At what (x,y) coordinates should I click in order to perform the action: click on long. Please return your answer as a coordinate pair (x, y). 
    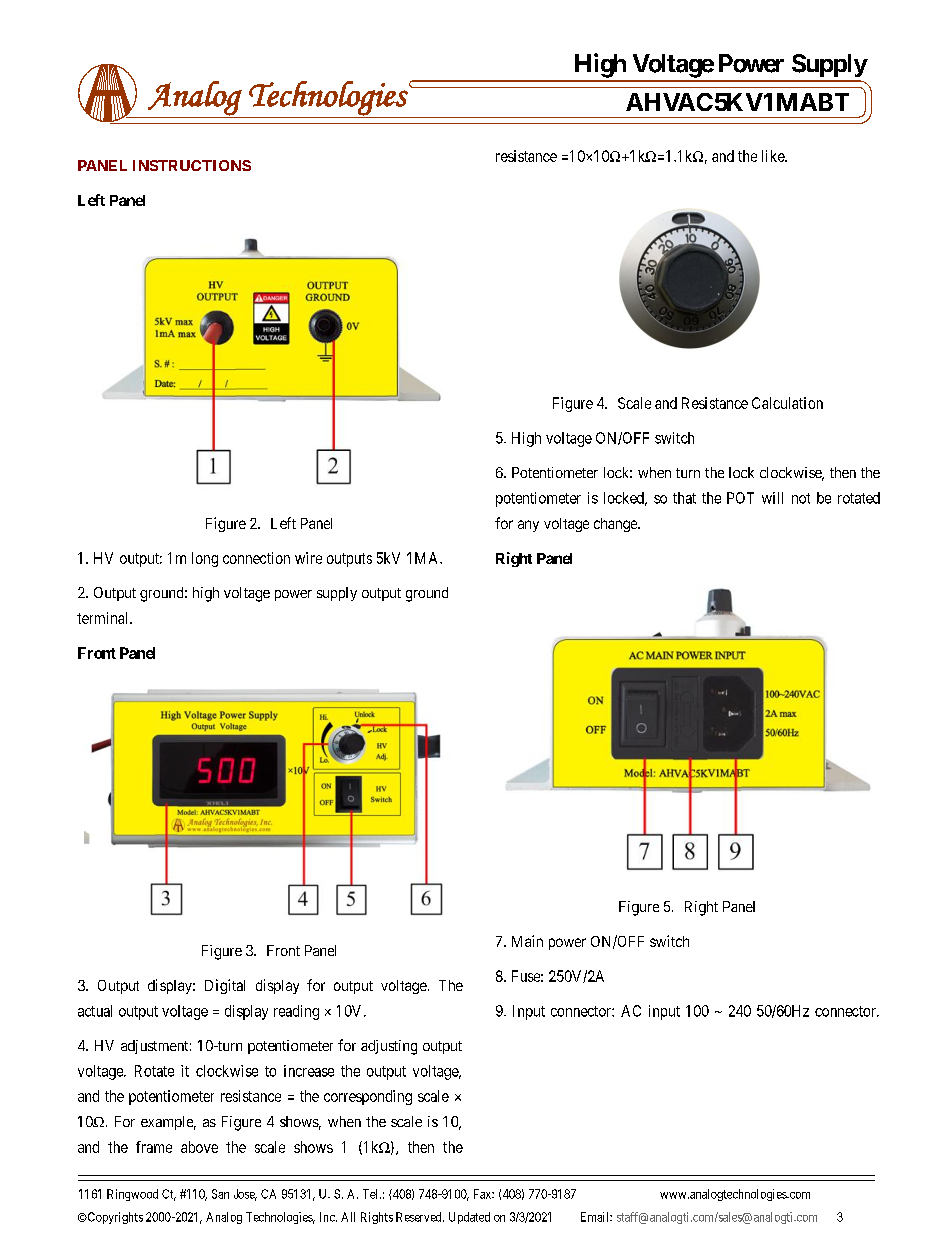
    Looking at the image, I should click on (205, 559).
